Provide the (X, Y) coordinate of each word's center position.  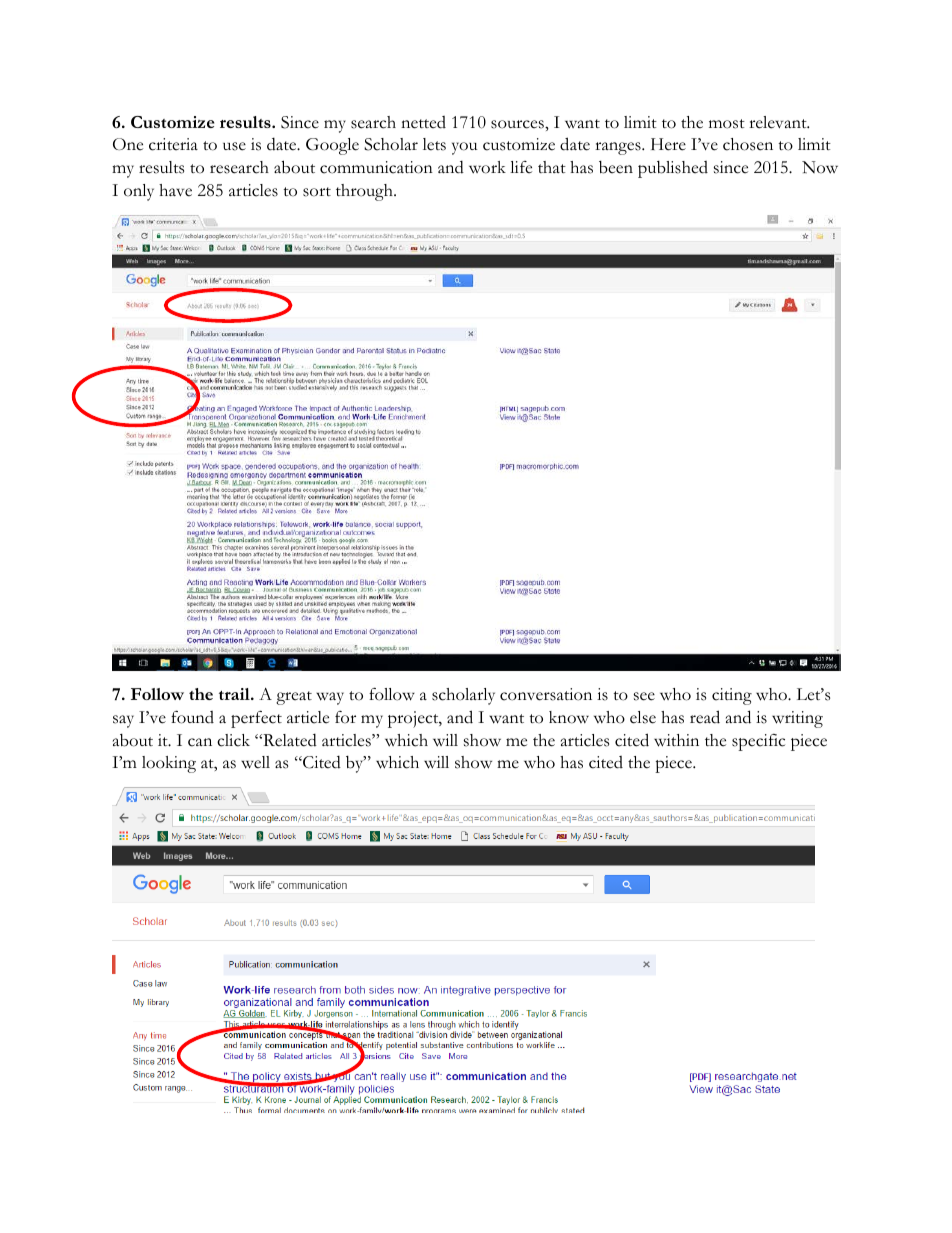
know (569, 717)
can (200, 742)
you (465, 148)
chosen (748, 144)
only (139, 192)
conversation (546, 694)
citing (732, 696)
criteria (173, 144)
